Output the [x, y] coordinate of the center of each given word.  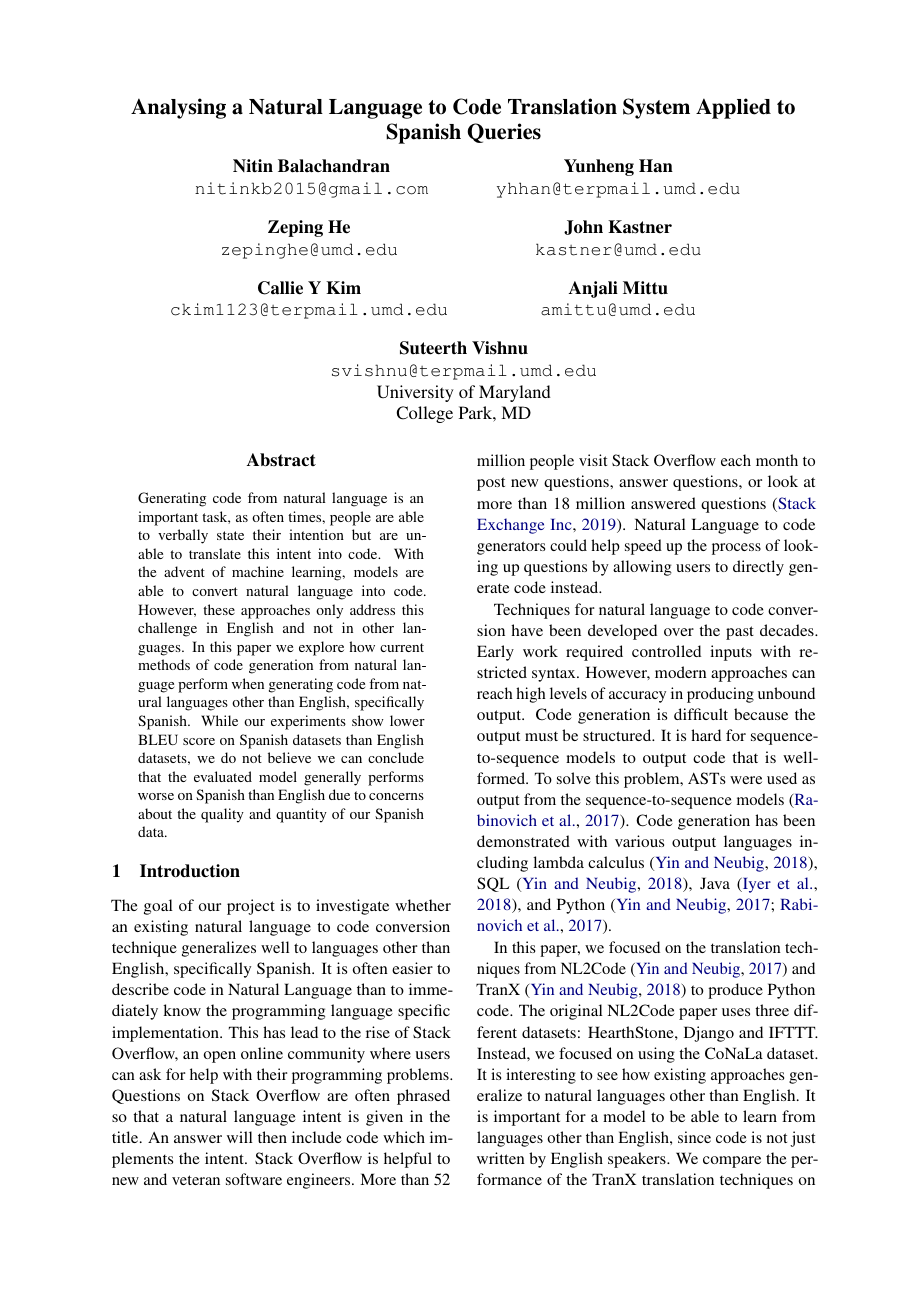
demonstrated [523, 841]
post [491, 484]
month [777, 460]
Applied [733, 108]
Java [715, 883]
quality [222, 815]
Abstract [281, 460]
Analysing [178, 108]
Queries [504, 133]
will [240, 1137]
